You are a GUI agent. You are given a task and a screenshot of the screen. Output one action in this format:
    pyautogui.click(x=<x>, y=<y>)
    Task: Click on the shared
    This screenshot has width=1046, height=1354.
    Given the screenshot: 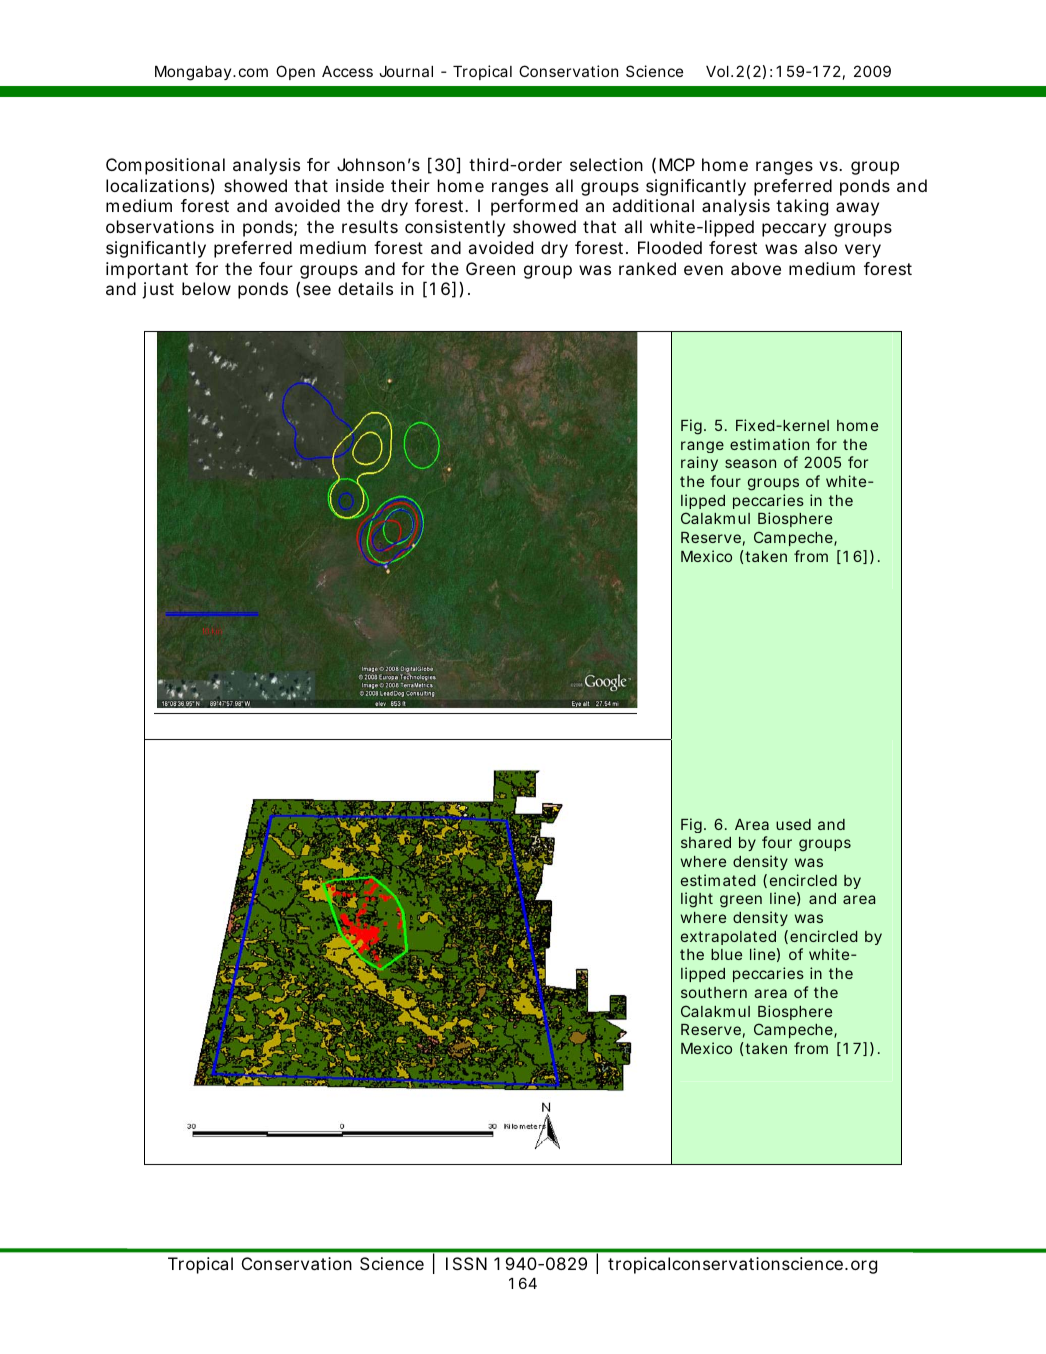 What is the action you would take?
    pyautogui.click(x=706, y=842)
